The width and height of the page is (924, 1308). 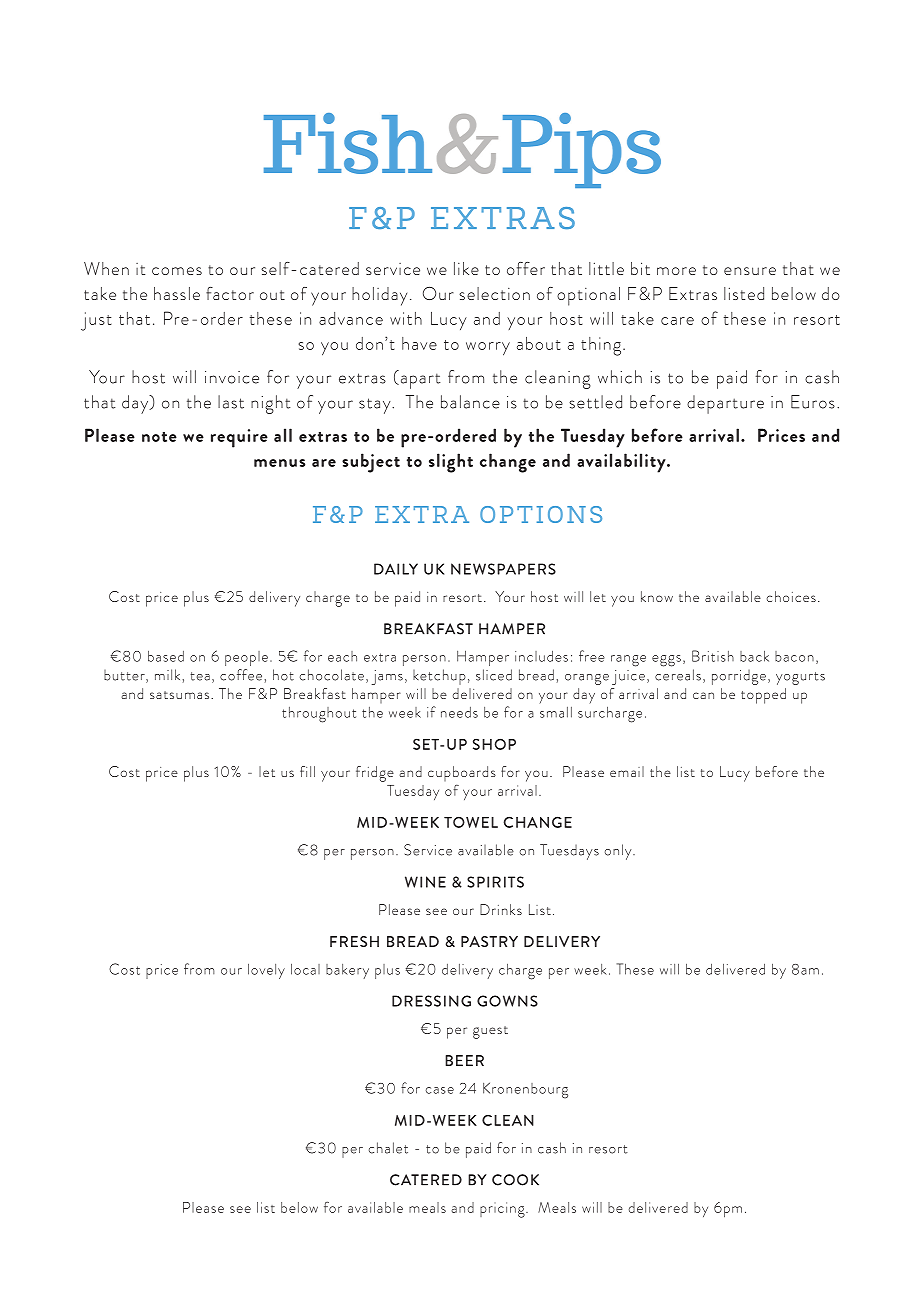 What do you see at coordinates (494, 293) in the page?
I see `selection` at bounding box center [494, 293].
